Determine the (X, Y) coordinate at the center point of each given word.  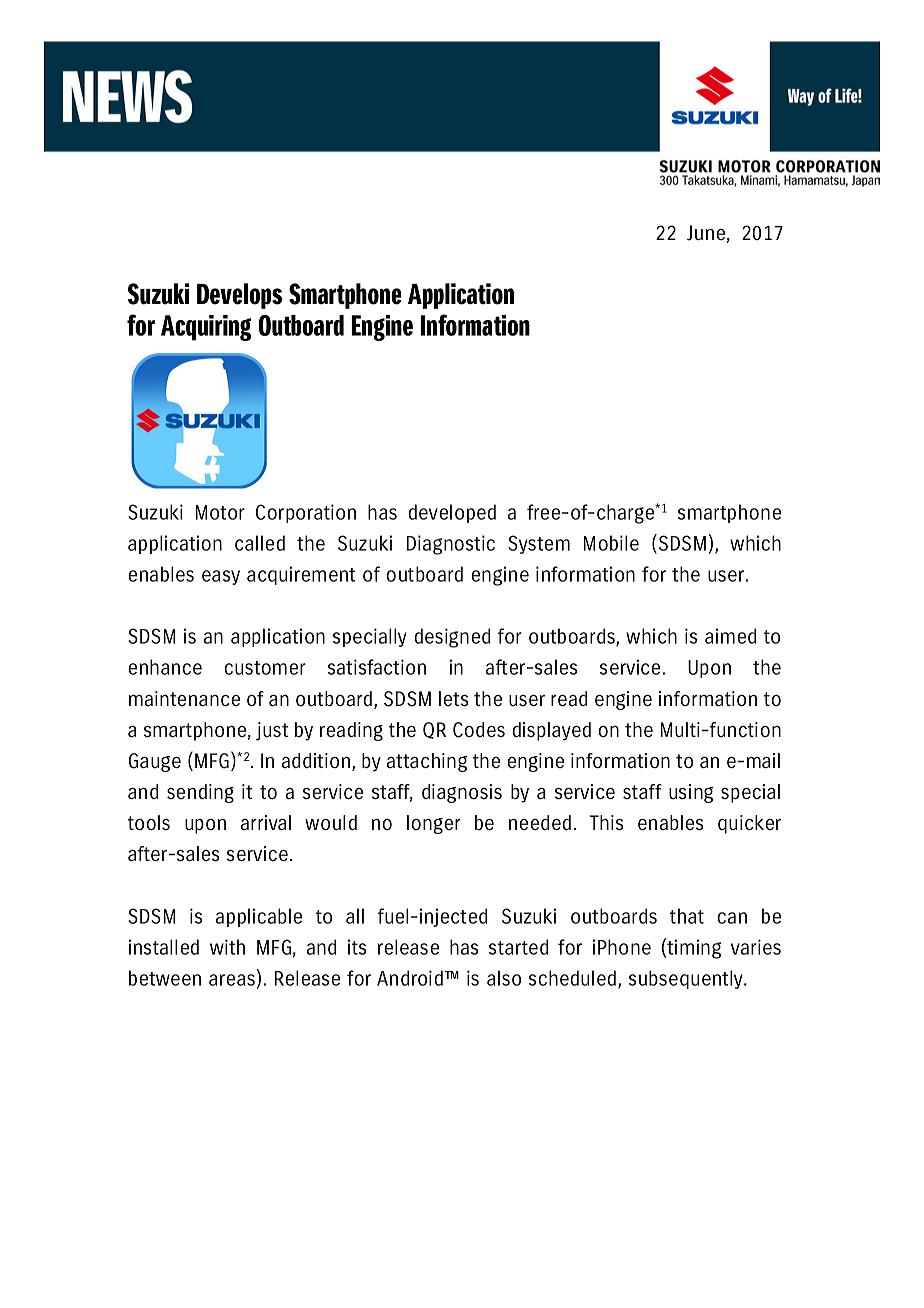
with (227, 947)
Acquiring (206, 328)
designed (452, 638)
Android (410, 978)
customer (265, 668)
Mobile (611, 543)
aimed (730, 636)
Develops (239, 296)
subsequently (687, 979)
